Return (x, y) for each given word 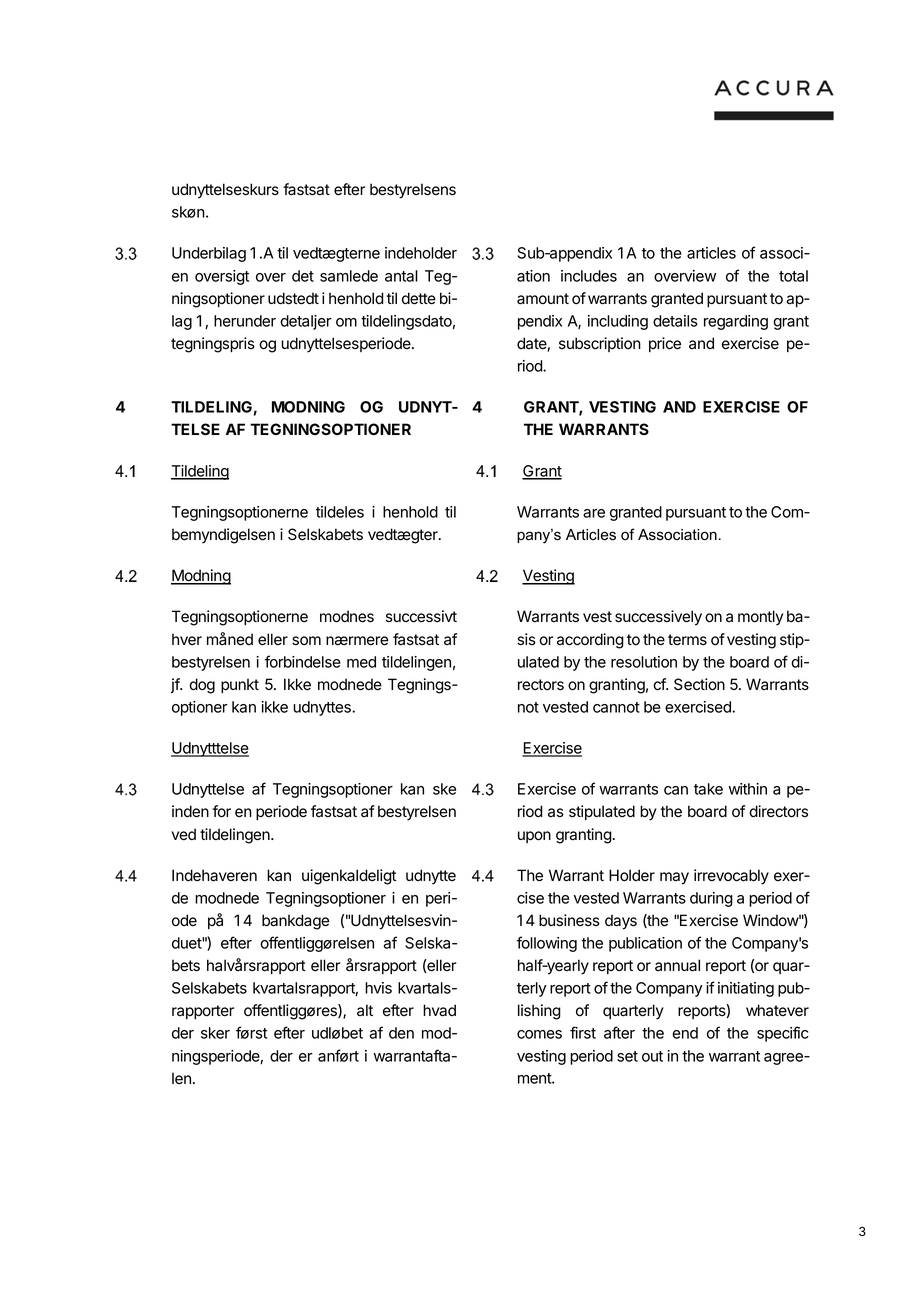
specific (783, 1034)
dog (202, 686)
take (708, 789)
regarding (736, 322)
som (306, 641)
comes (539, 1034)
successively (658, 618)
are (594, 513)
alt (365, 1010)
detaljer (306, 322)
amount (543, 299)
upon (534, 837)
